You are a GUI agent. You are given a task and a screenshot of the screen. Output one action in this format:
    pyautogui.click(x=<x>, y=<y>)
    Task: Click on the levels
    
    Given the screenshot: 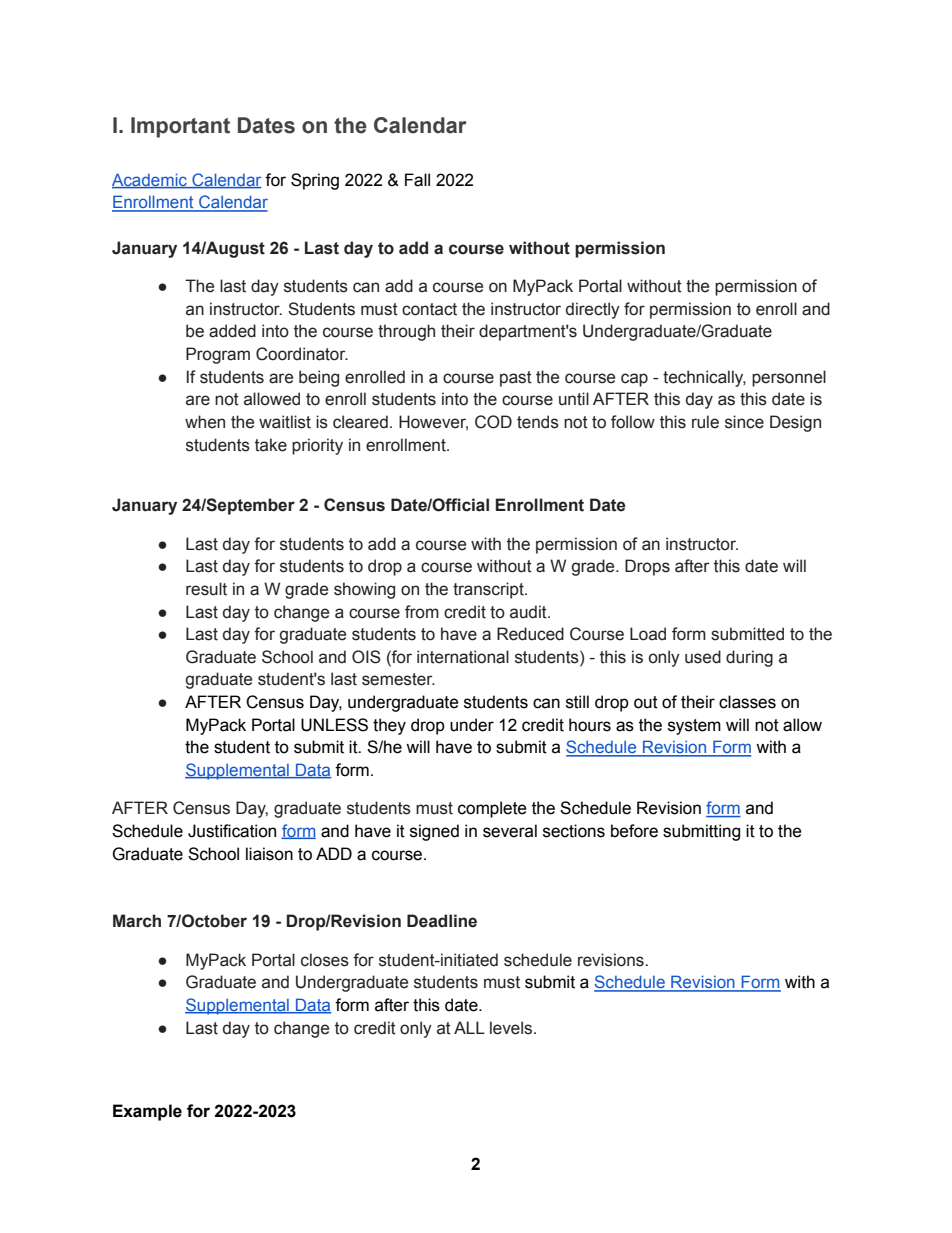 What is the action you would take?
    pyautogui.click(x=512, y=1028)
